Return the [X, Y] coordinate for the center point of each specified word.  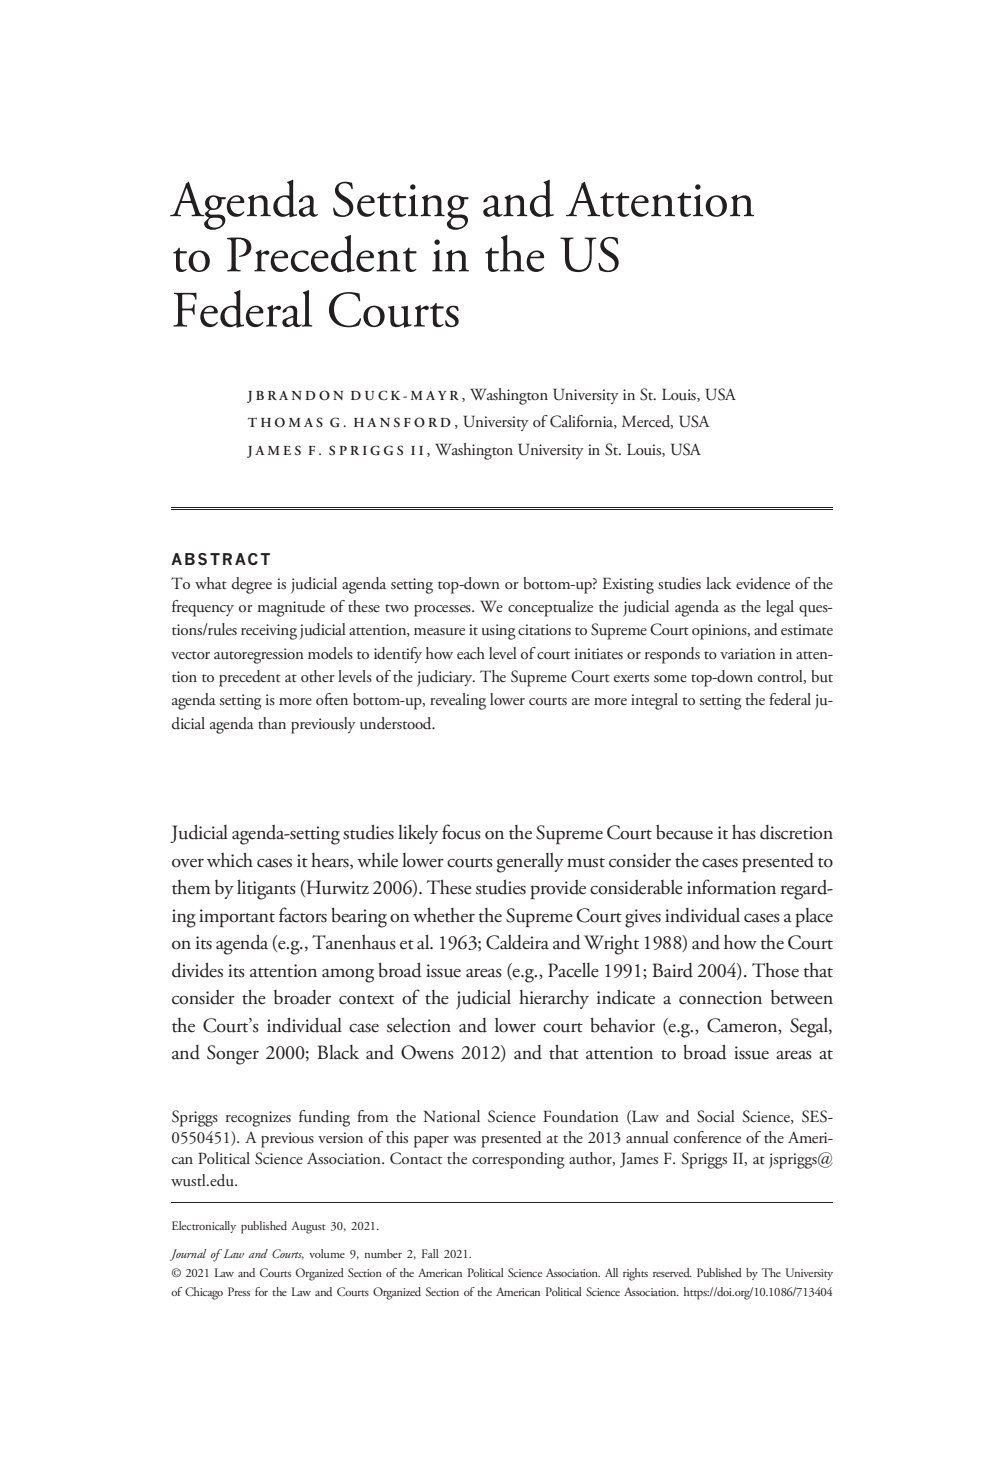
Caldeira [517, 942]
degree [252, 585]
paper [431, 1142]
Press [239, 1291]
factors [303, 915]
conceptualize [550, 608]
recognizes [258, 1119]
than [272, 723]
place [814, 917]
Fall [430, 1253]
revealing [458, 701]
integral [654, 701]
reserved [672, 1272]
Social [716, 1116]
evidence [763, 583]
